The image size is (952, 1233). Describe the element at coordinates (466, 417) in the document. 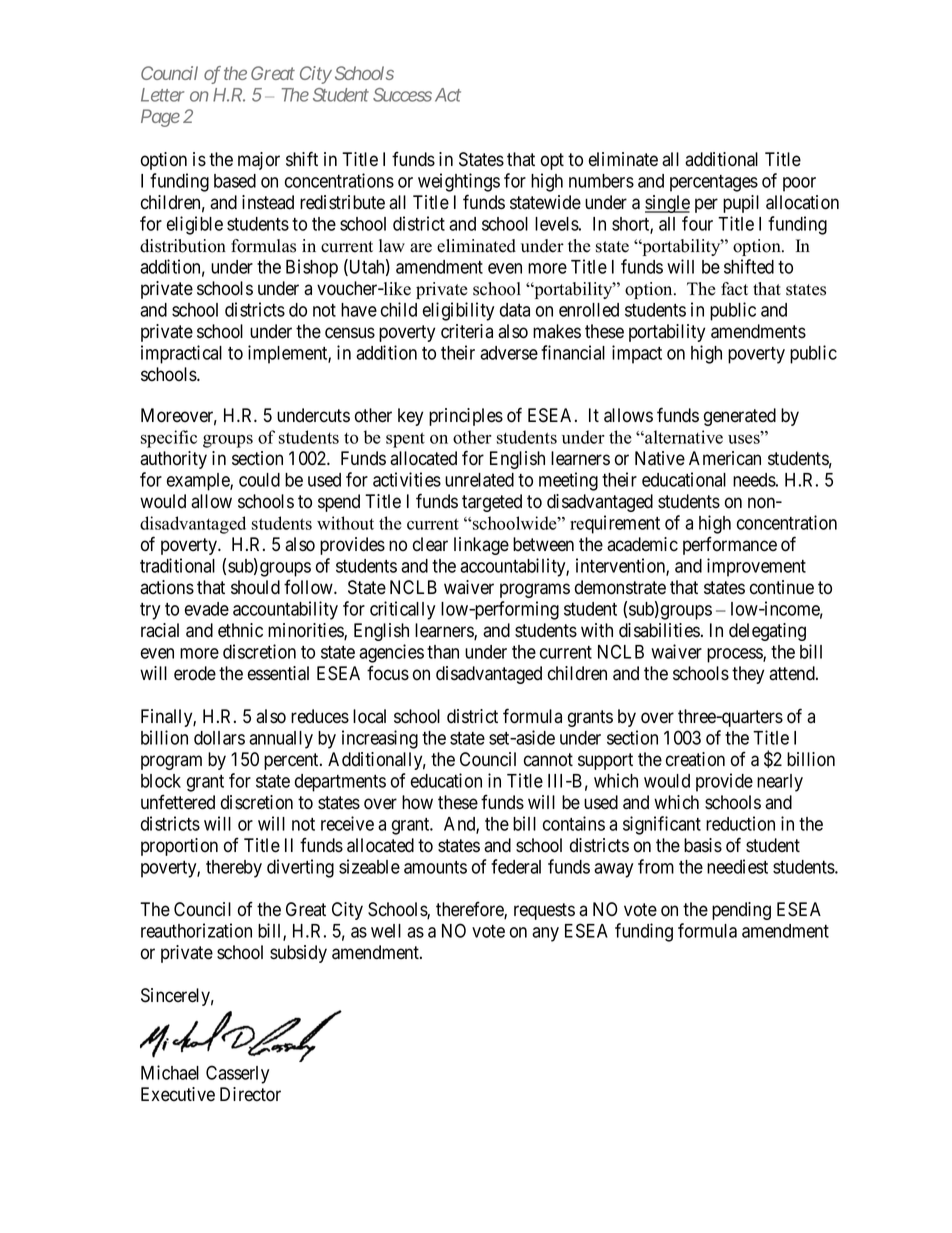

I see `principles` at that location.
